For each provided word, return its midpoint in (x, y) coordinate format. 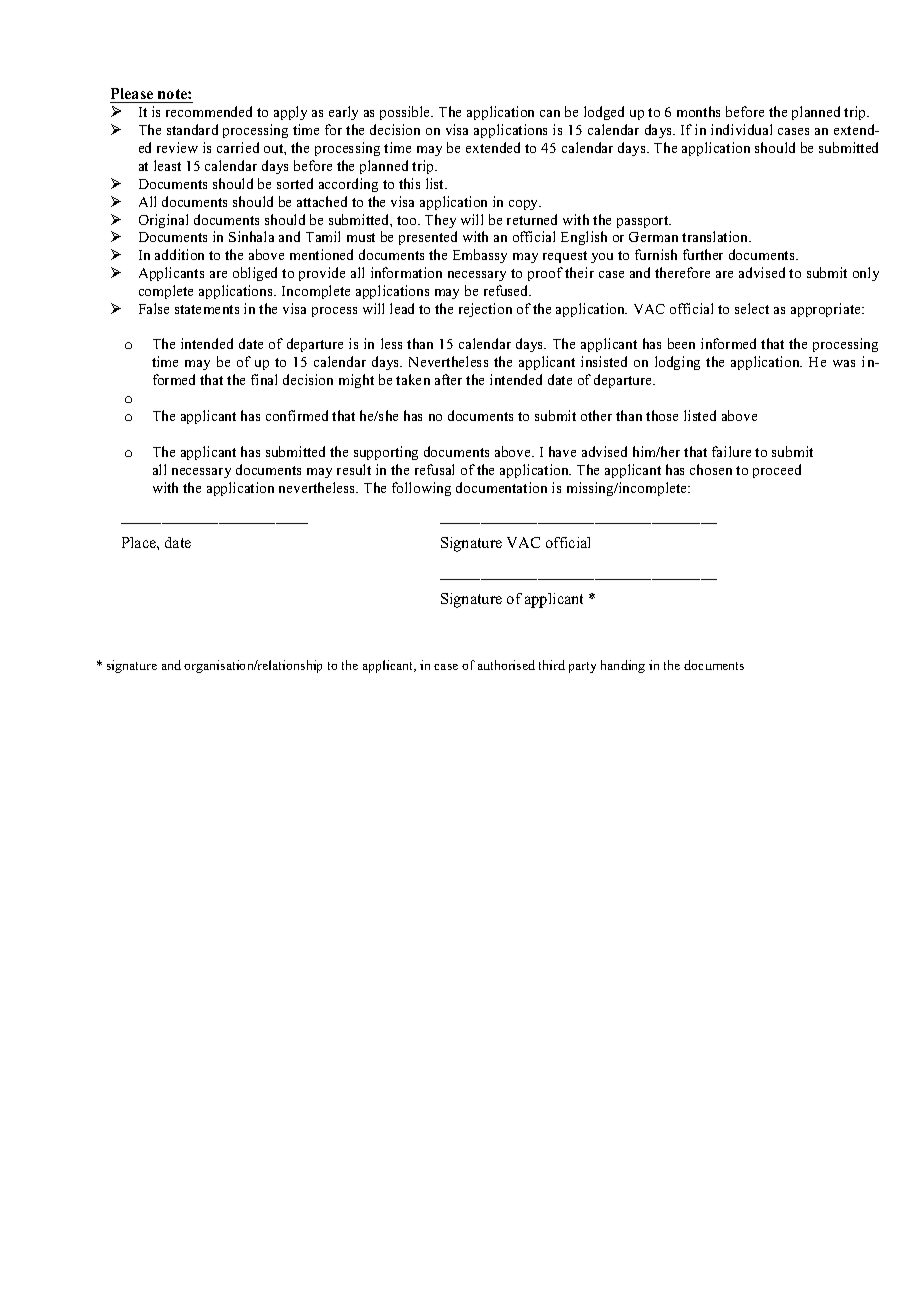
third (552, 665)
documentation (501, 487)
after (448, 379)
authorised (506, 665)
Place (140, 542)
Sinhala (251, 236)
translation (716, 236)
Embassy (480, 256)
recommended (209, 111)
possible (406, 113)
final (264, 379)
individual (741, 129)
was (844, 363)
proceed (777, 471)
